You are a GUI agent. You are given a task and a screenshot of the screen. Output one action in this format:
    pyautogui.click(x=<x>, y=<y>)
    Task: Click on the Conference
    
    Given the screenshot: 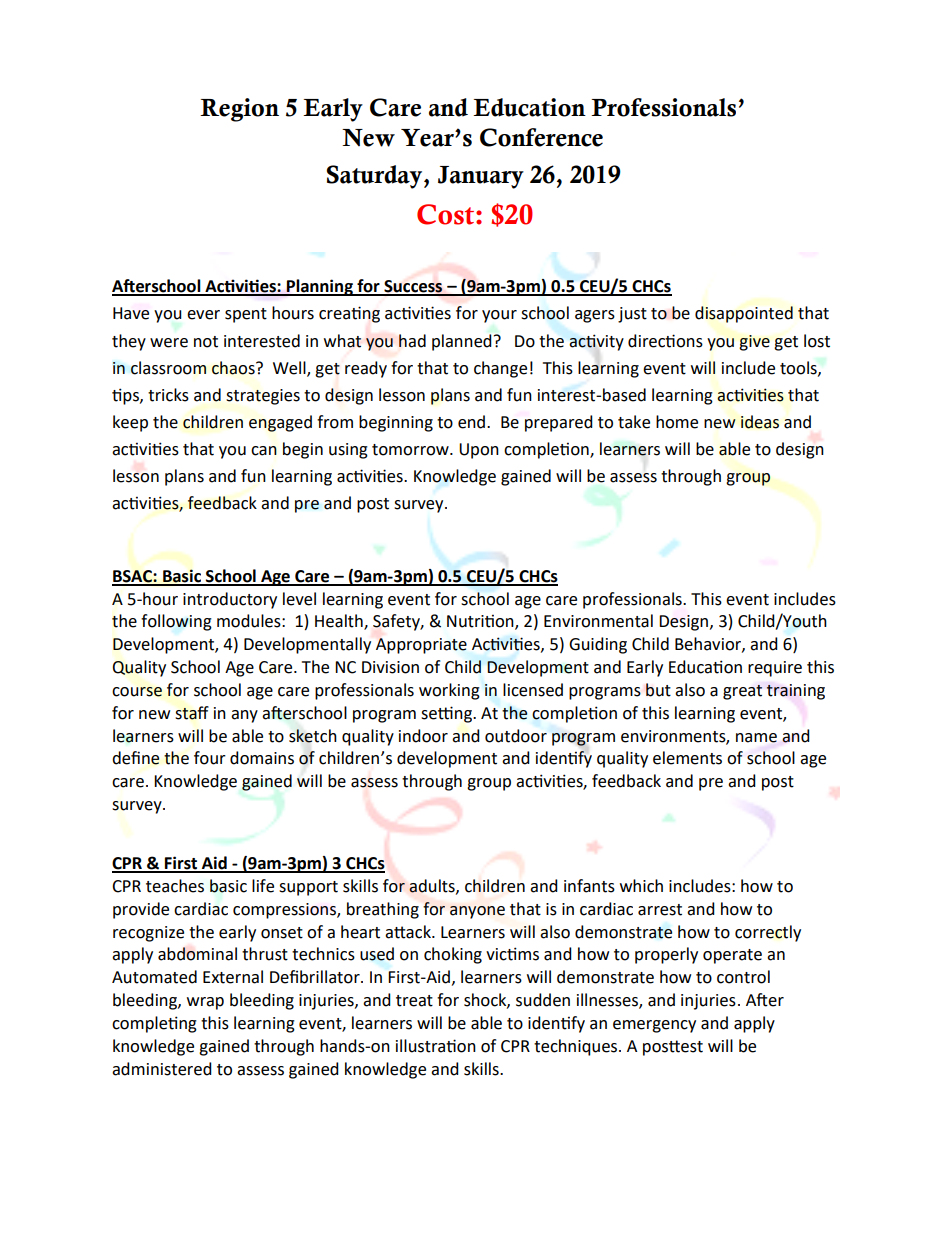 What is the action you would take?
    pyautogui.click(x=541, y=137)
